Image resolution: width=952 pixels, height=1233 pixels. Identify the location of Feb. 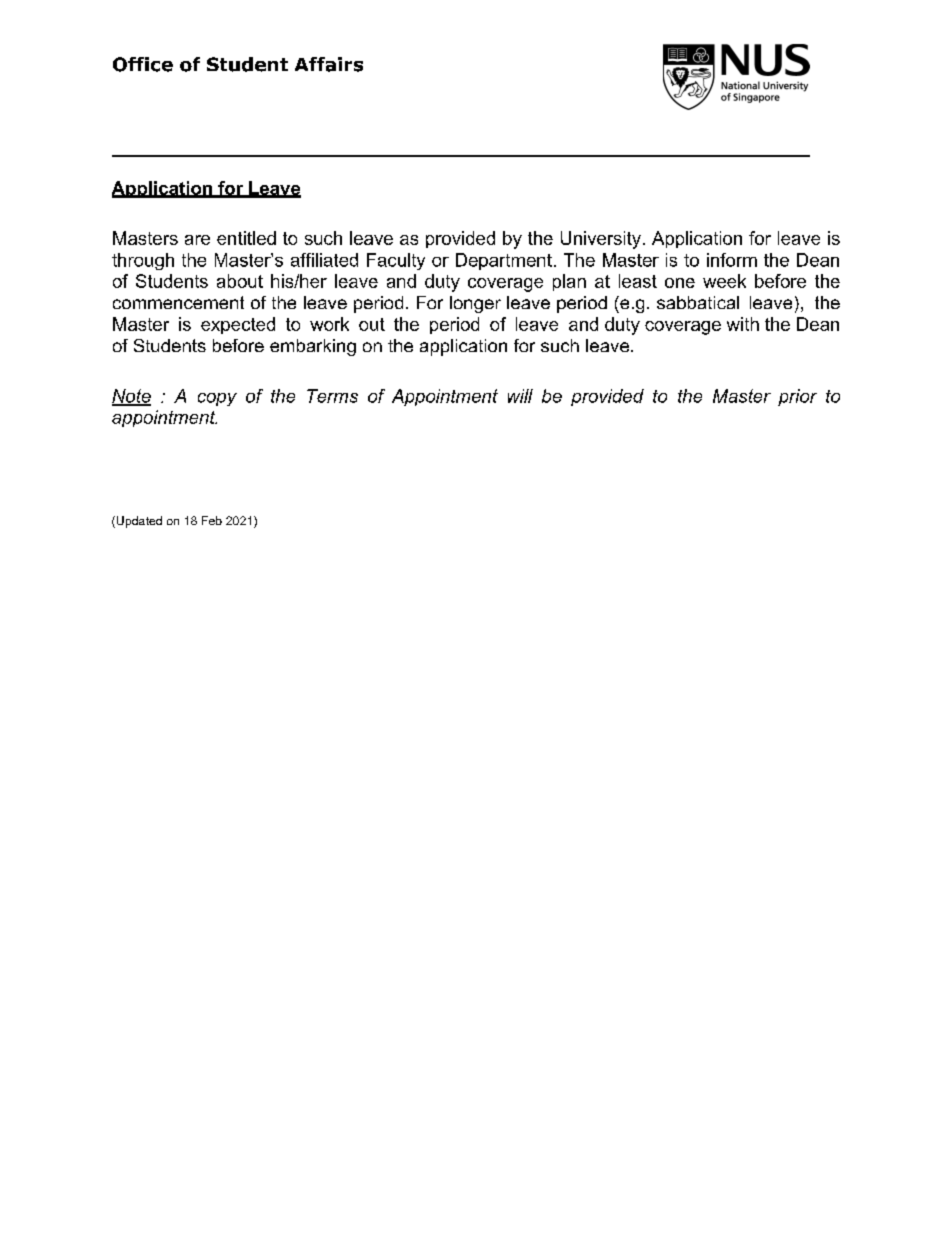
(212, 520).
